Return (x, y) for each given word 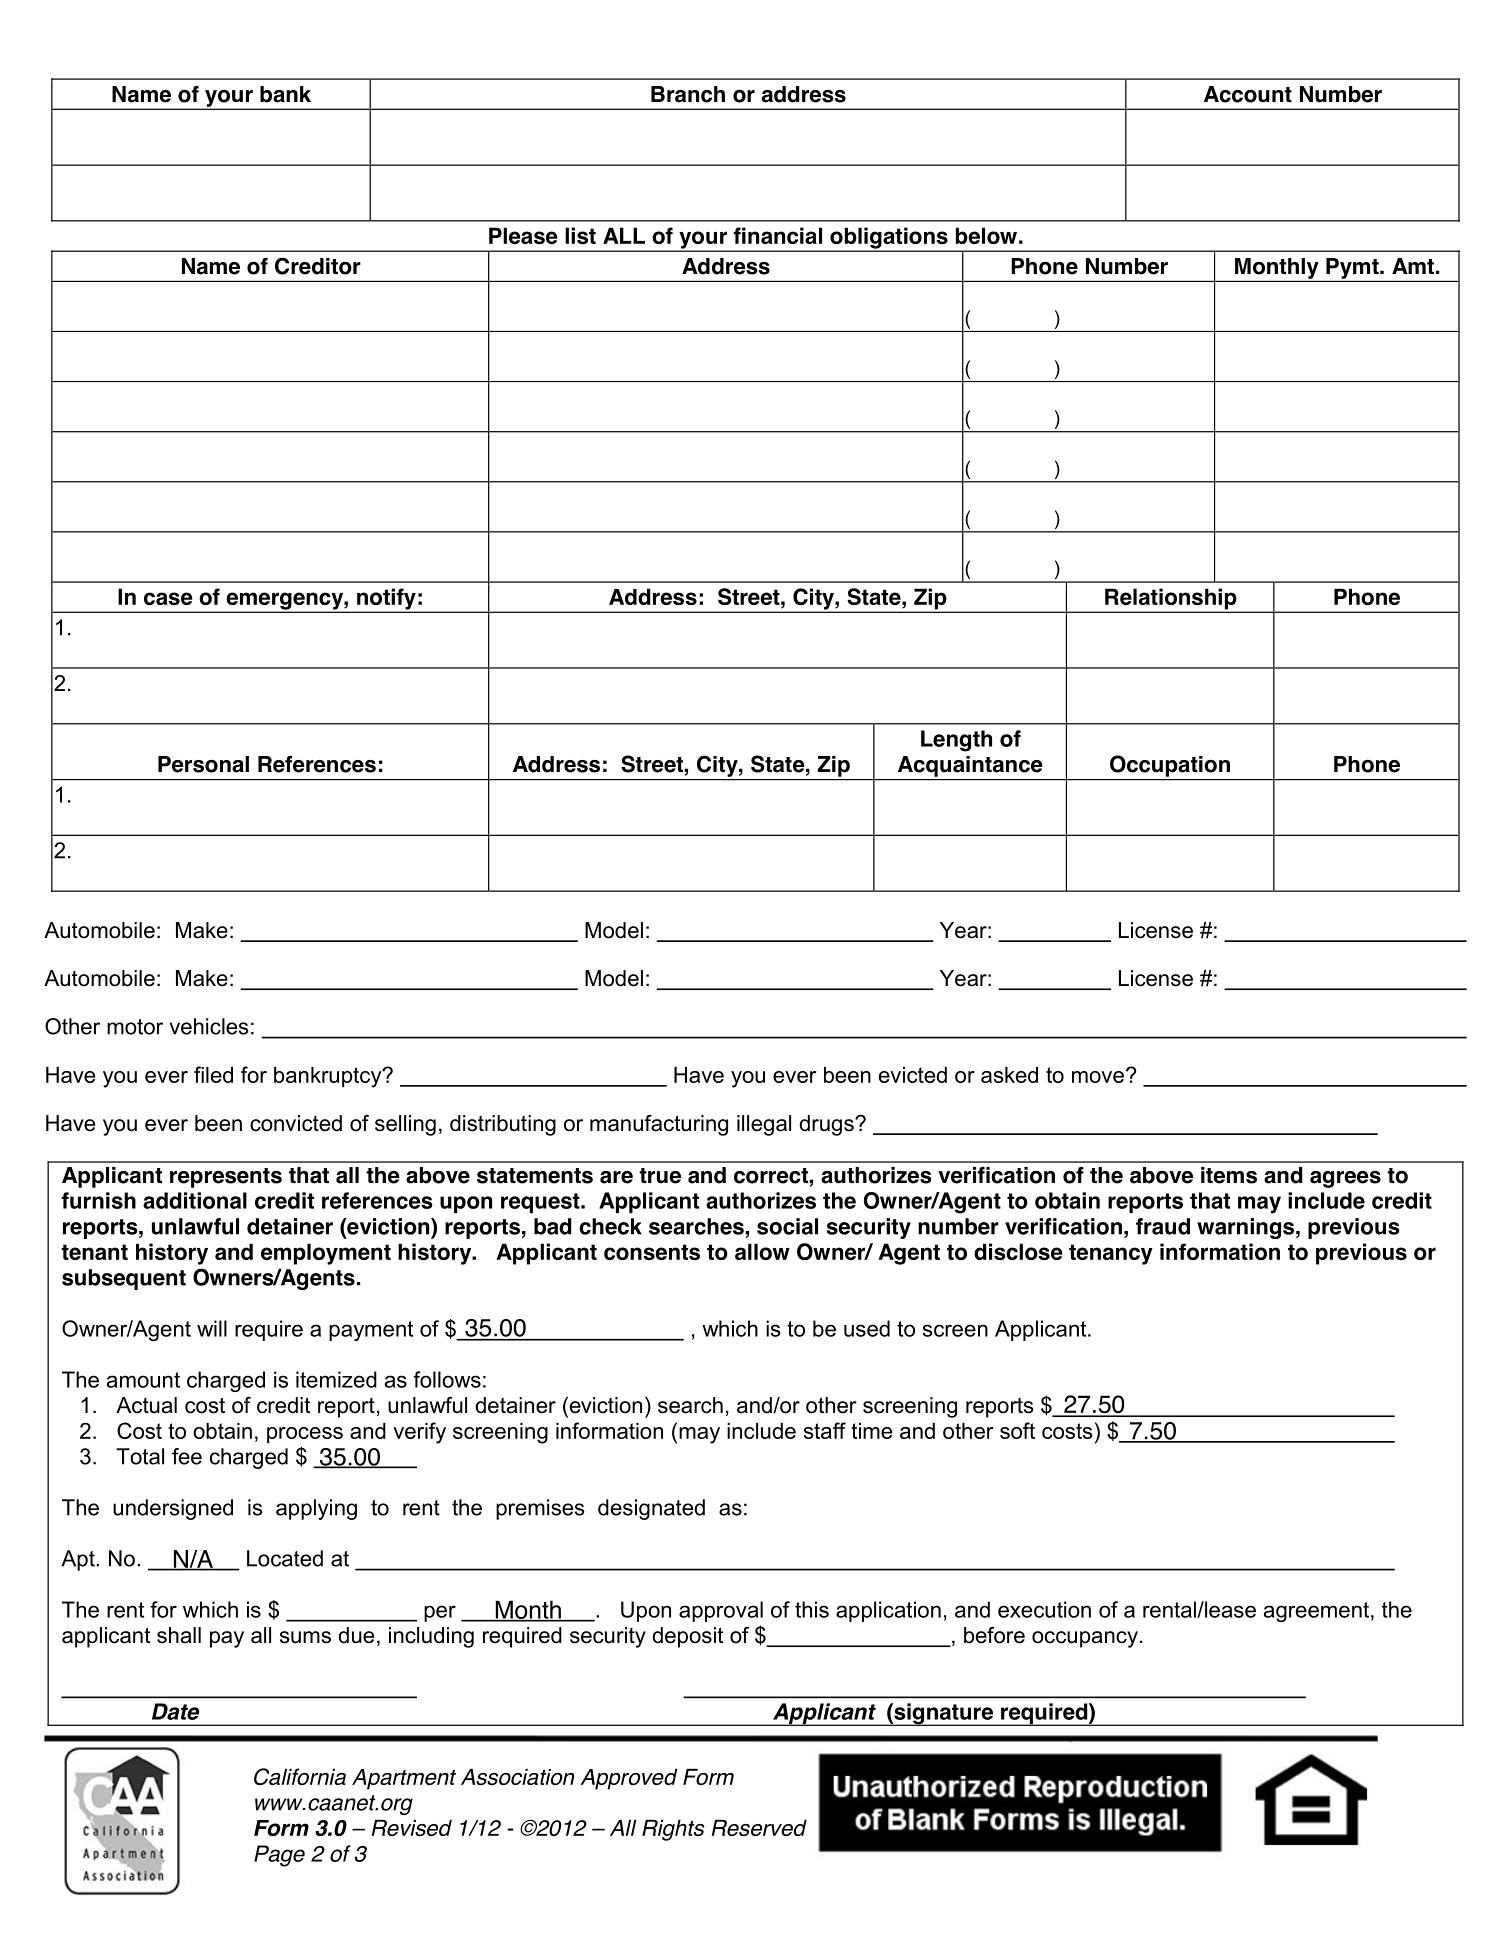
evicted (913, 1075)
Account (1248, 94)
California (300, 1776)
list (580, 235)
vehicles (209, 1026)
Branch (688, 94)
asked (1009, 1075)
